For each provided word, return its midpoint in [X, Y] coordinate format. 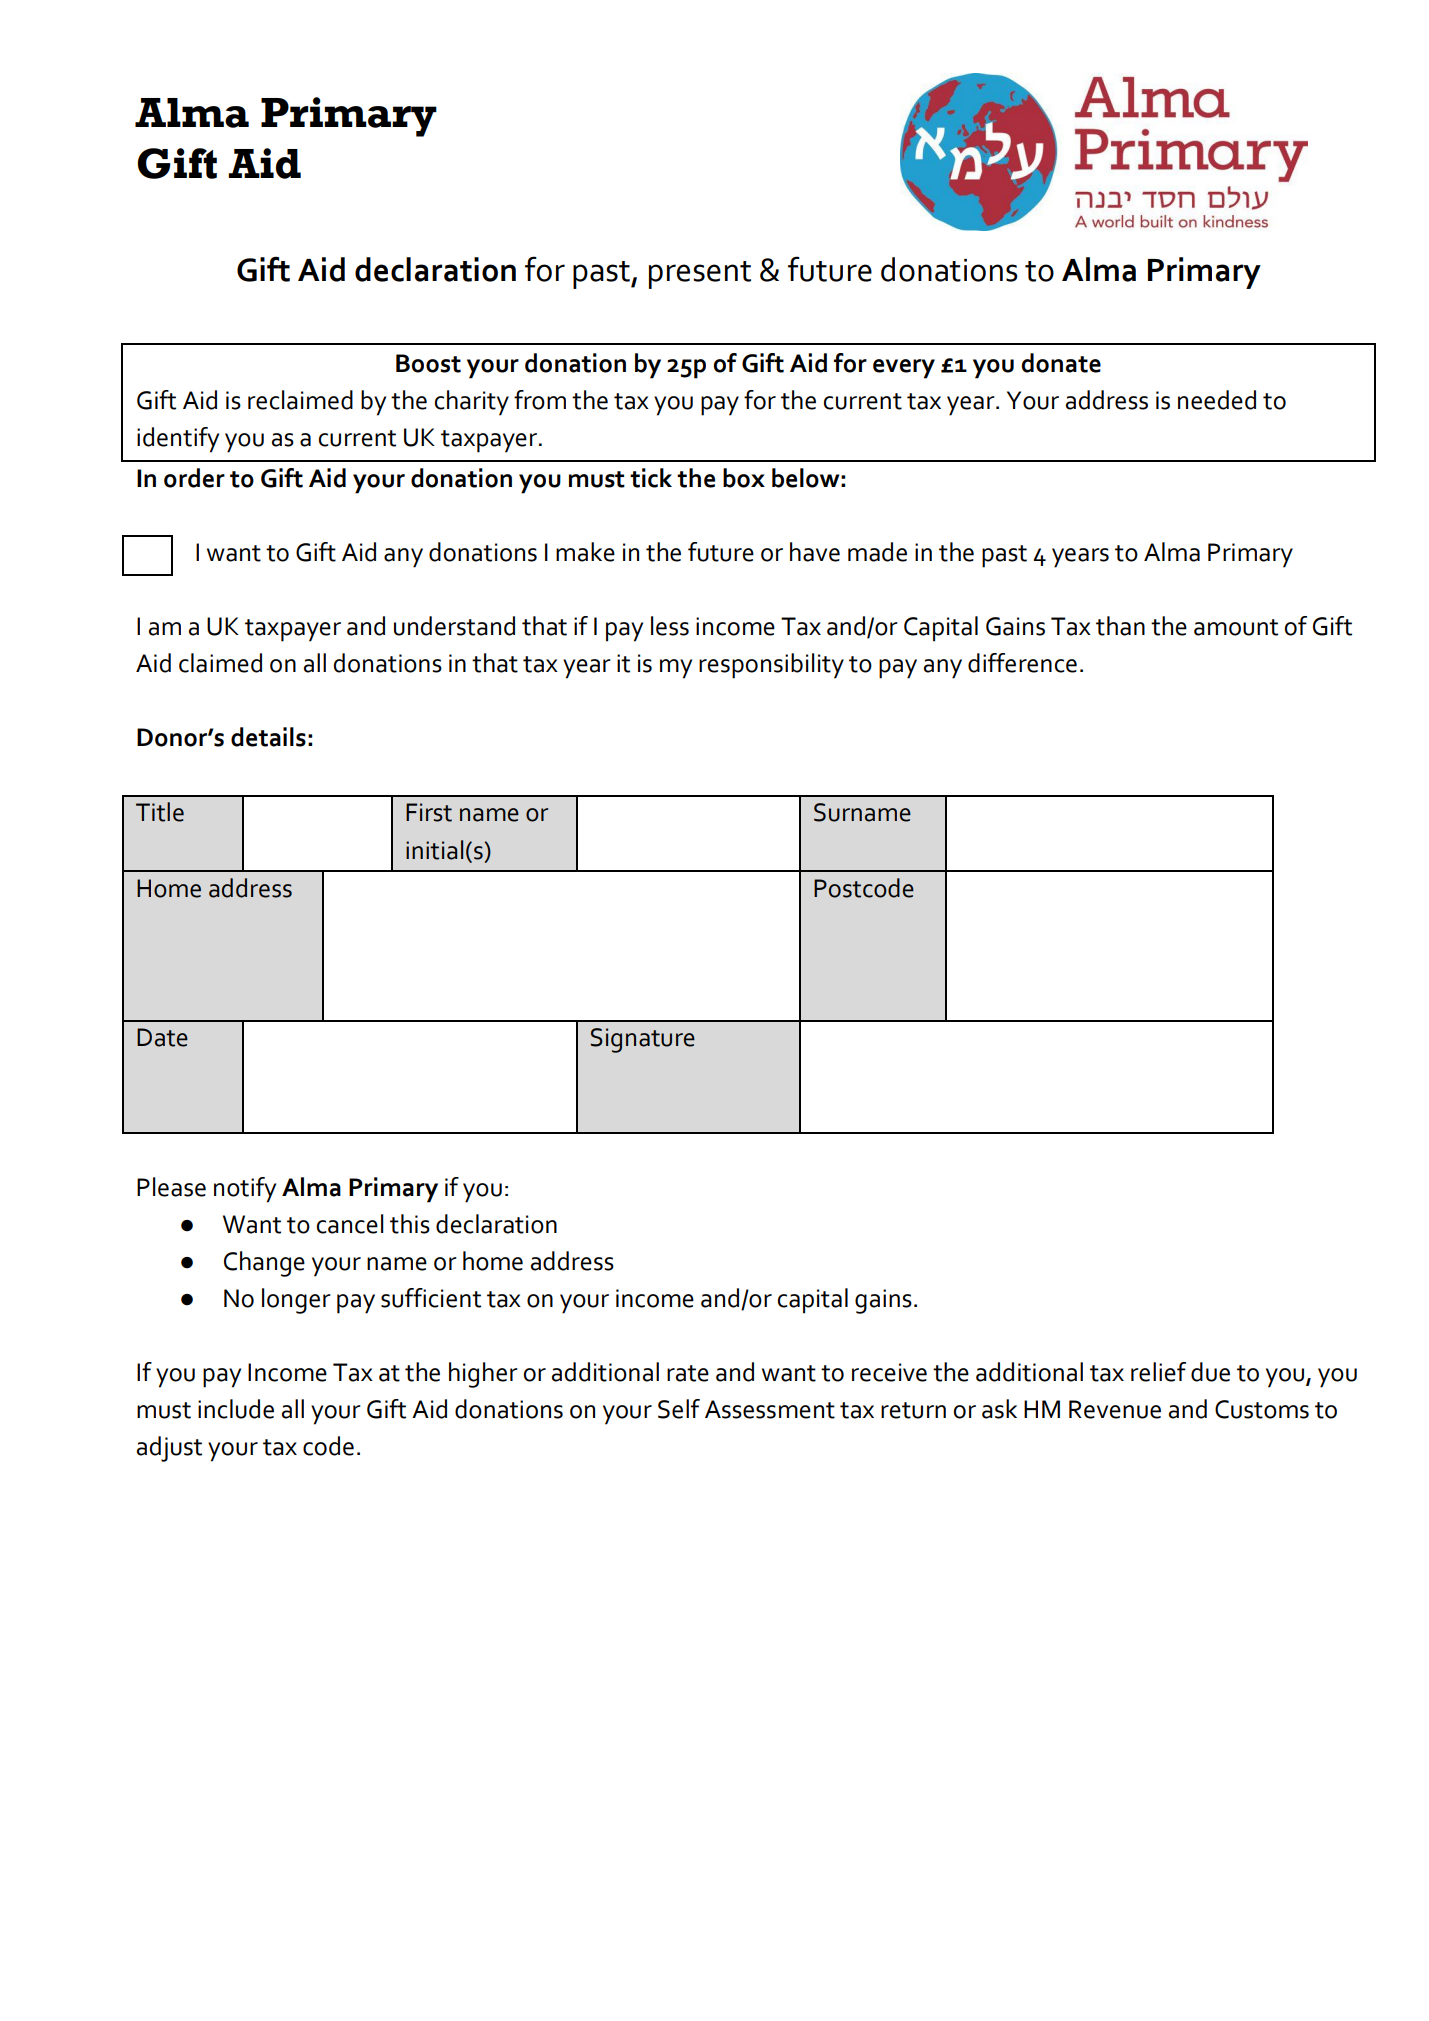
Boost [428, 363]
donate [1061, 363]
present [700, 275]
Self [679, 1409]
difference [1022, 663]
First [429, 812]
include [236, 1409]
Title [160, 812]
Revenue [1115, 1409]
